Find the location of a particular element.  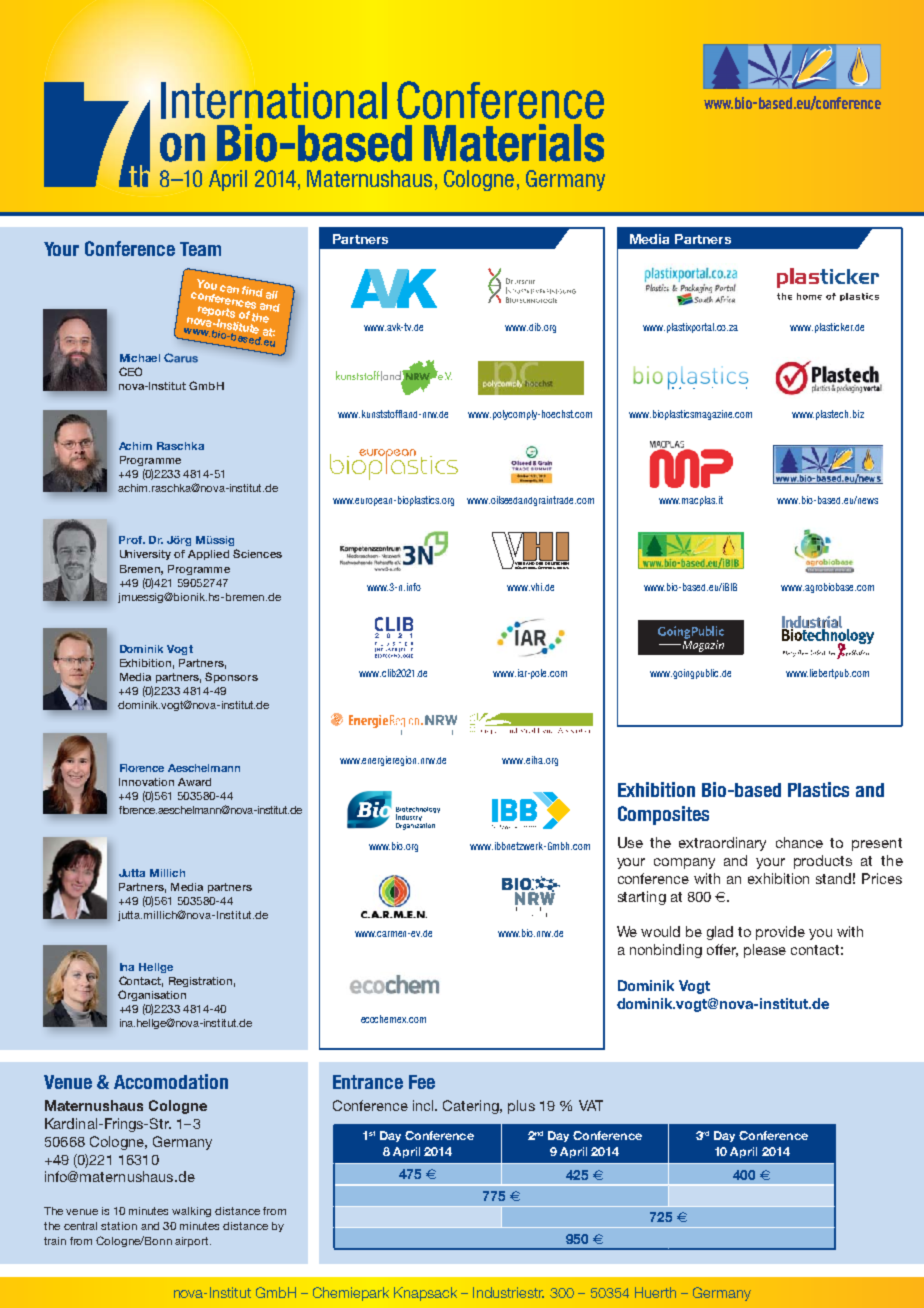

Organisation is located at coordinates (152, 995).
